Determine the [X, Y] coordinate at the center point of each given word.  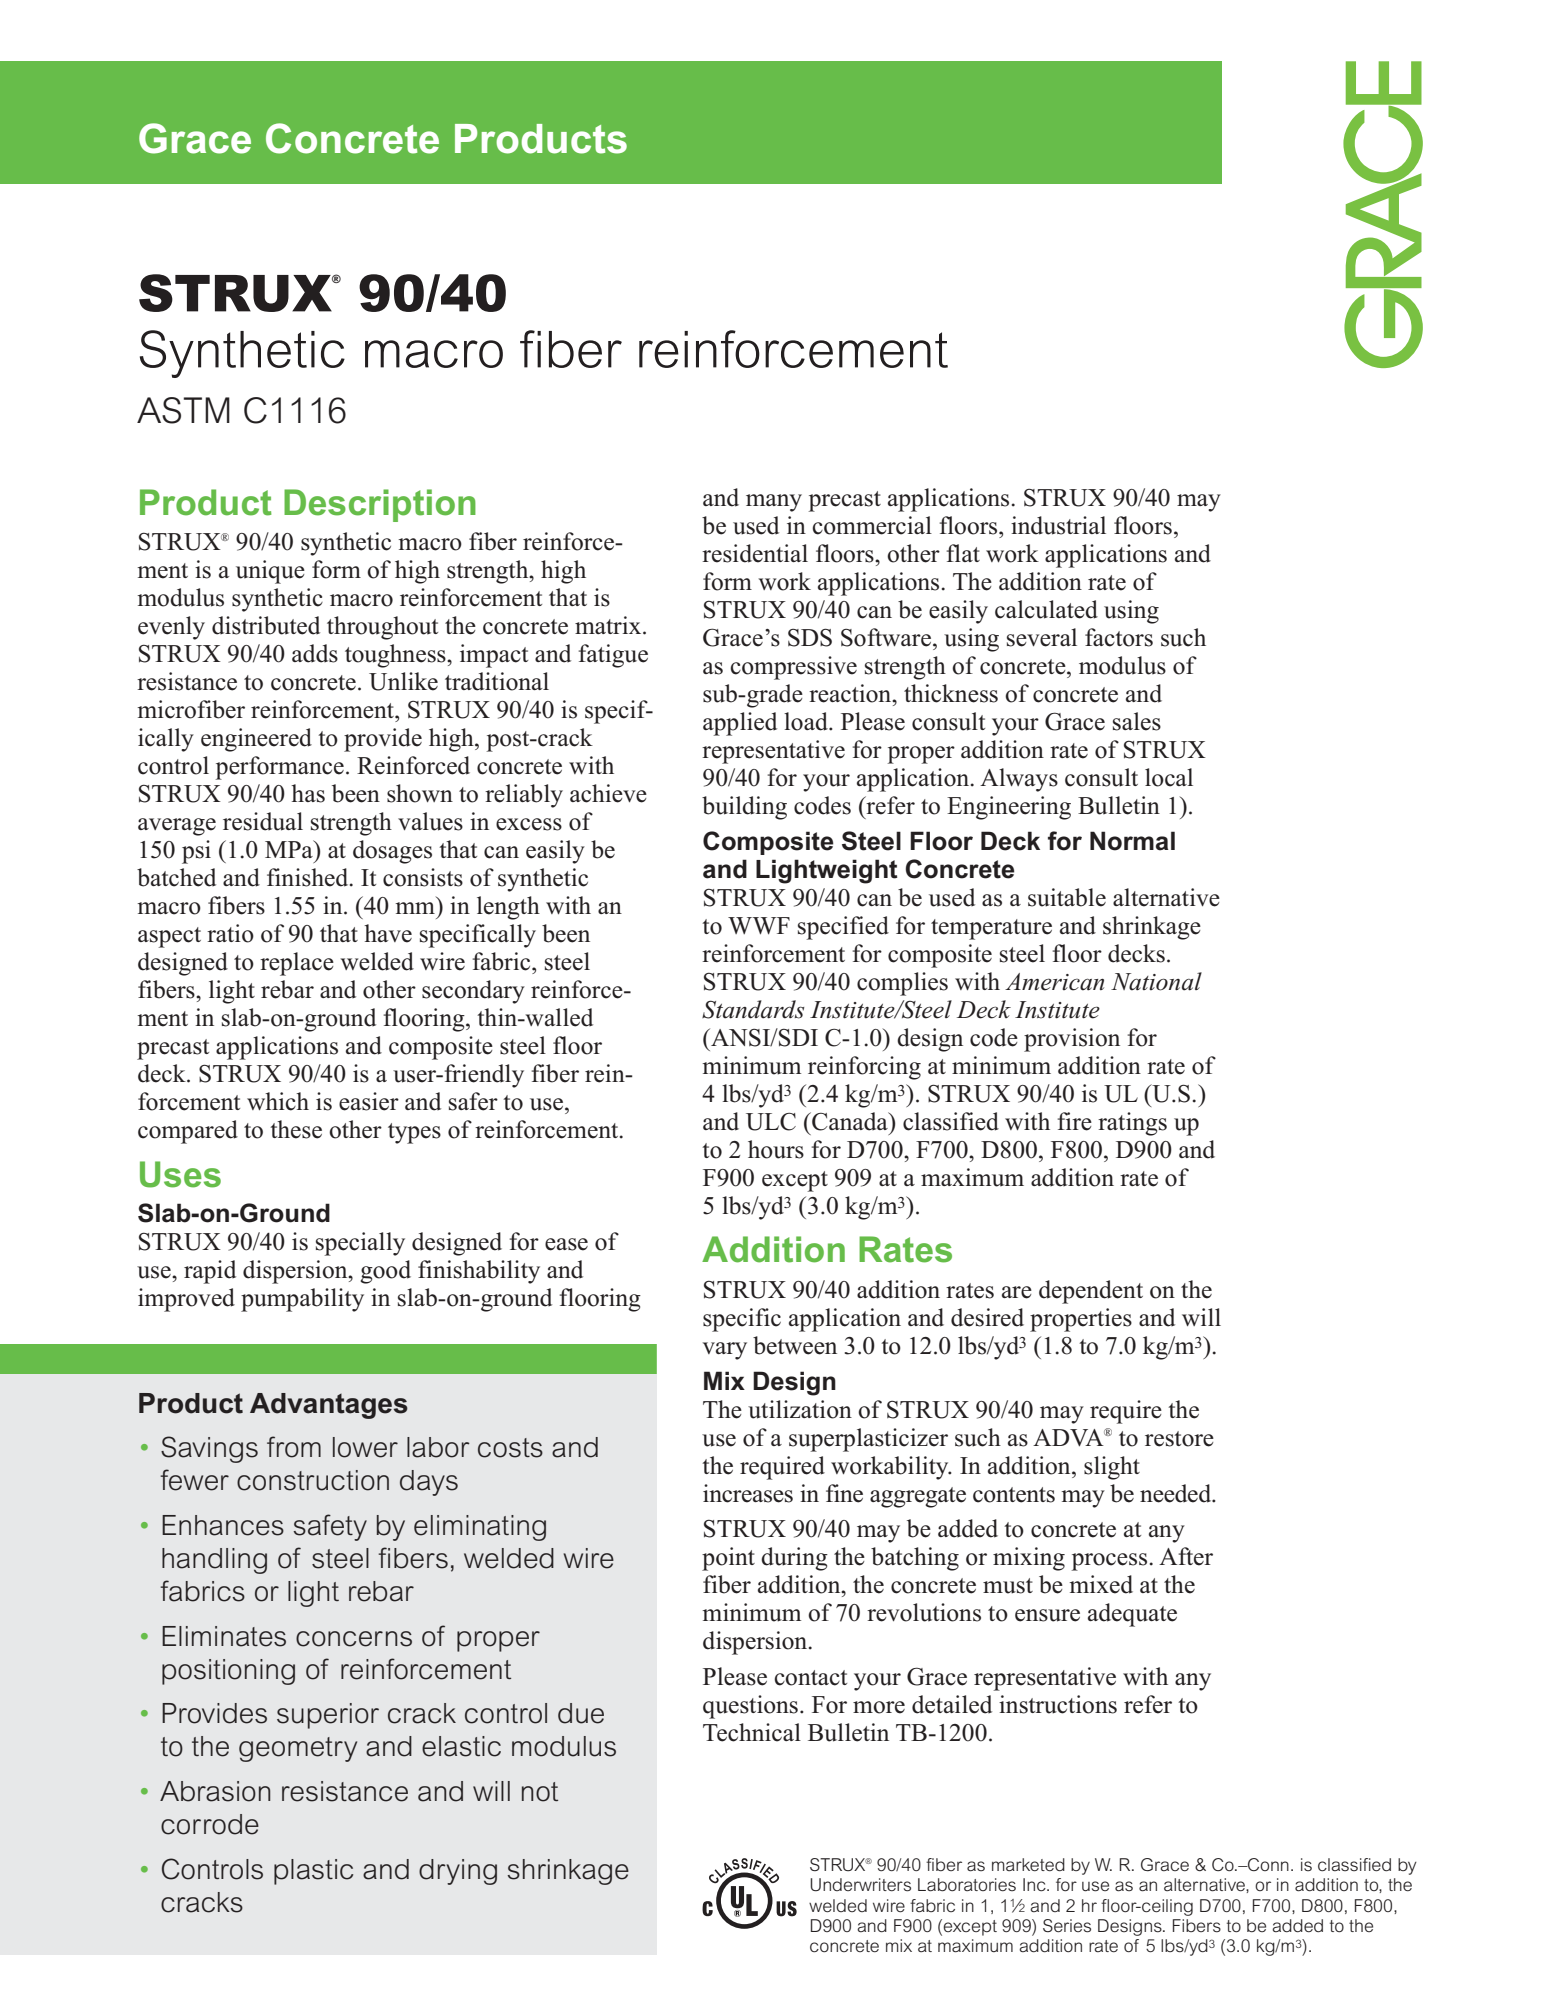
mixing [1029, 1559]
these [296, 1129]
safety [330, 1527]
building [744, 808]
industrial [1058, 525]
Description [380, 505]
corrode [210, 1824]
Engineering [1009, 808]
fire [1075, 1121]
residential [755, 553]
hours [776, 1149]
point [728, 1559]
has [308, 793]
